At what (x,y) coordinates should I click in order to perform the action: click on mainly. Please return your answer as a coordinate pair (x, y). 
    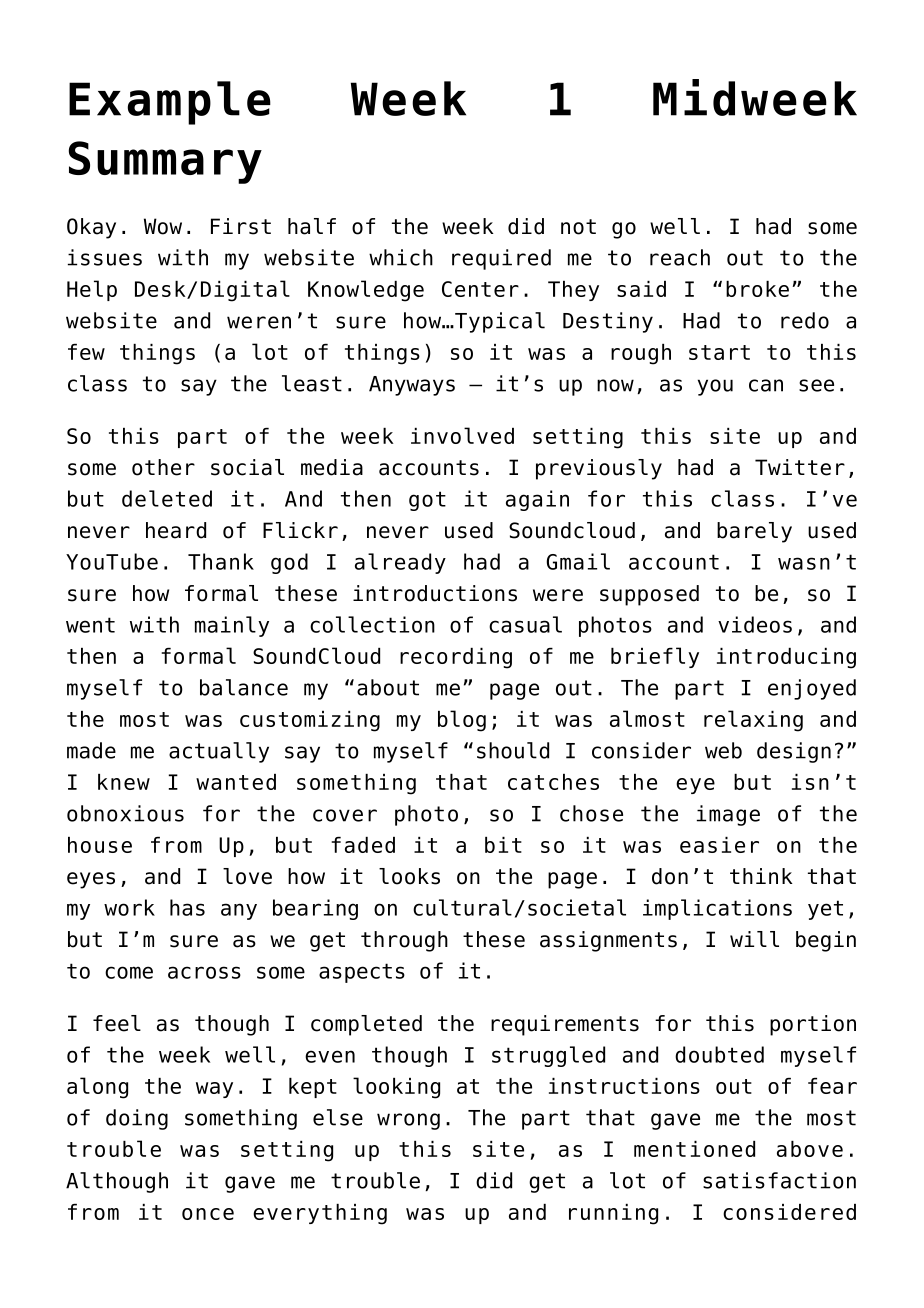
    Looking at the image, I should click on (232, 626).
